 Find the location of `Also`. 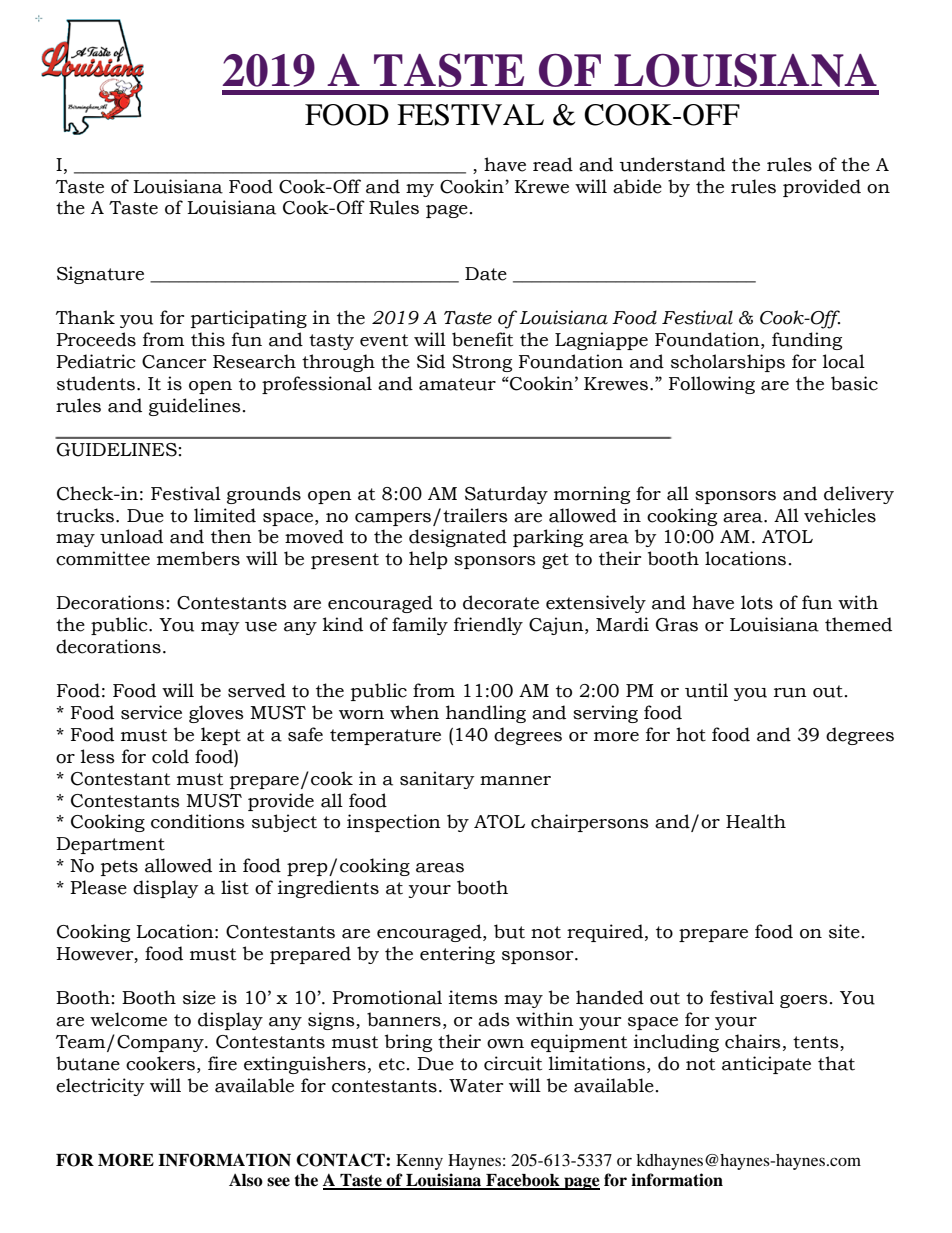

Also is located at coordinates (246, 1180).
